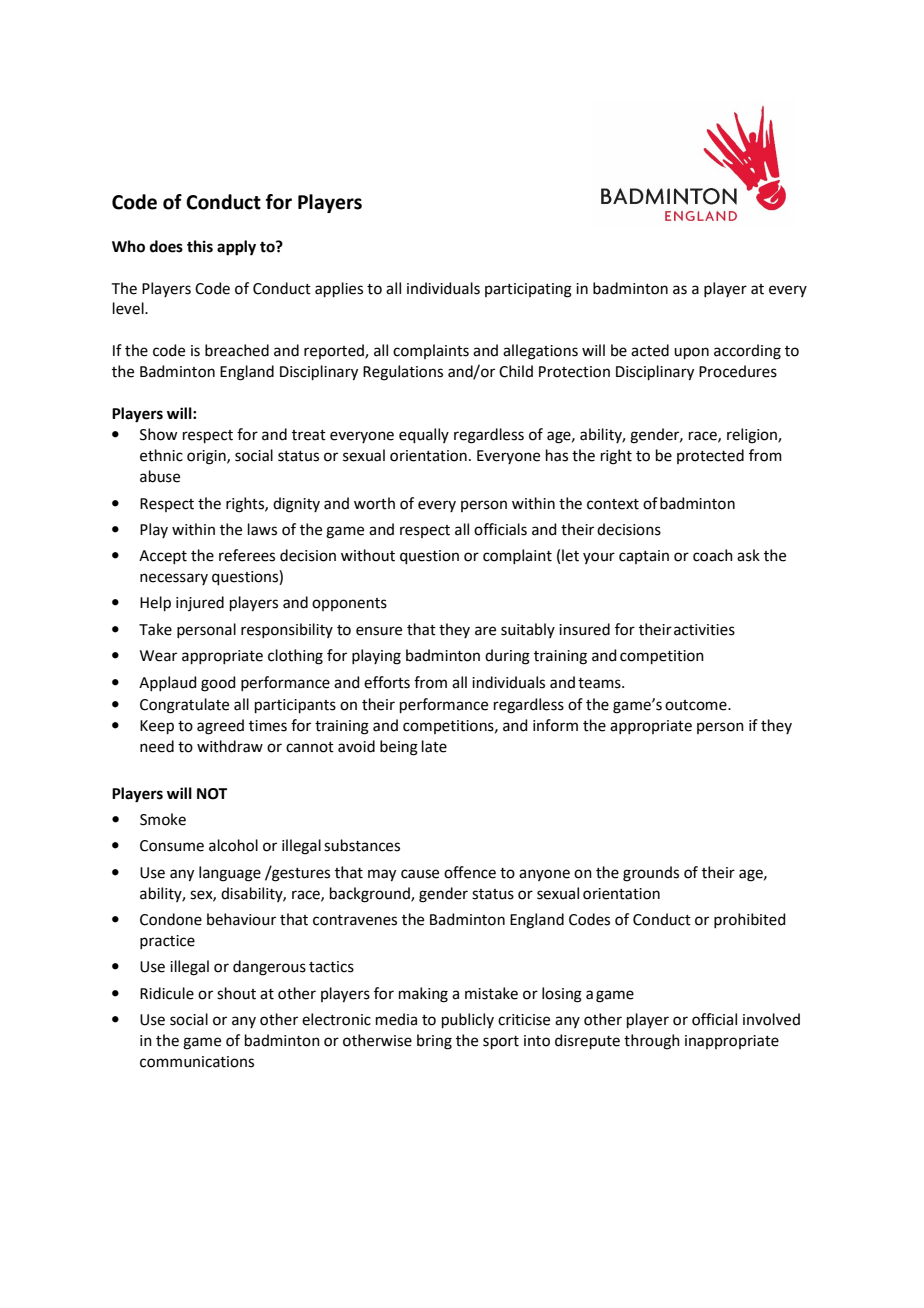 This document has width=924, height=1308. Describe the element at coordinates (200, 246) in the document. I see `this` at that location.
